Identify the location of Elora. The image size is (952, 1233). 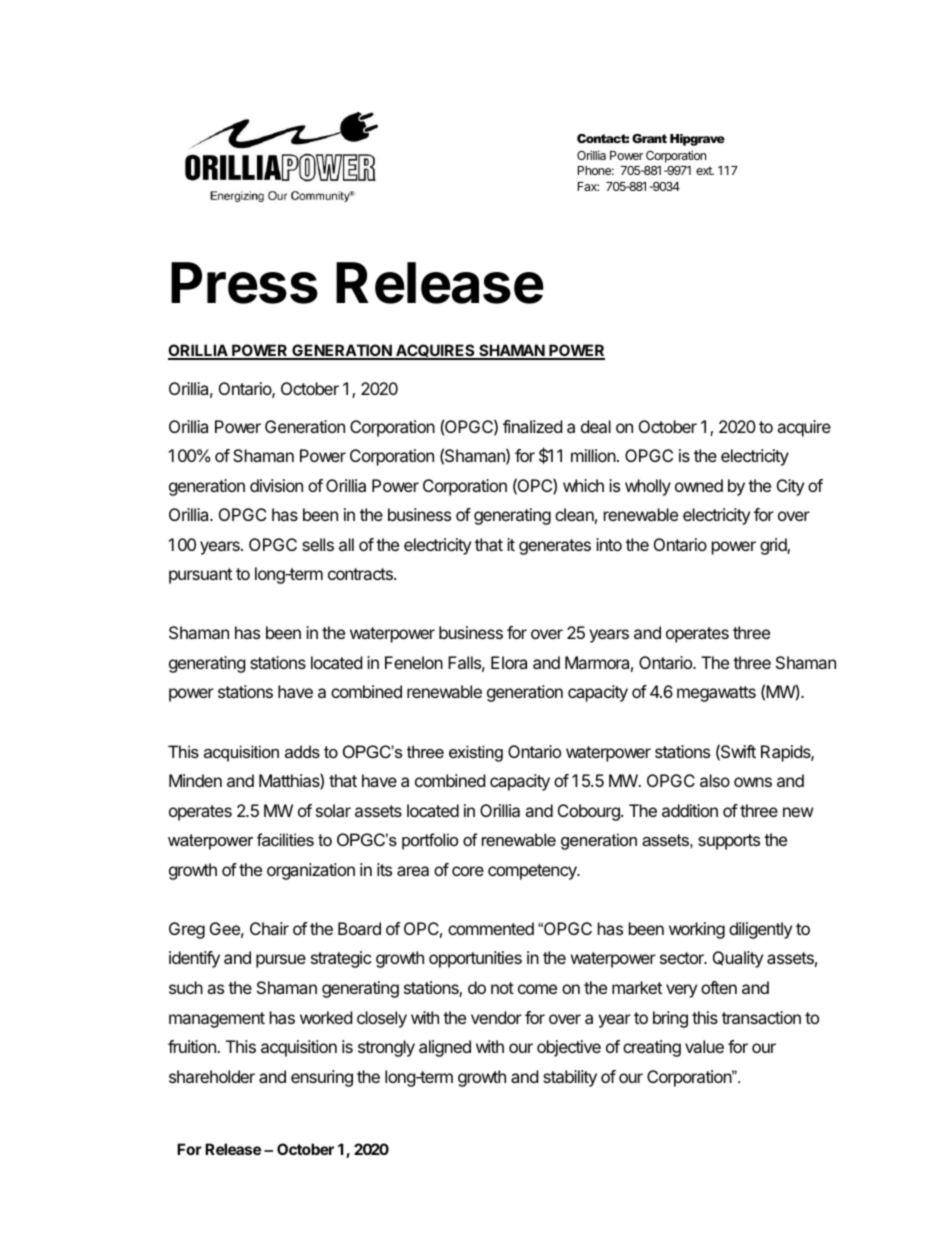
(509, 662).
